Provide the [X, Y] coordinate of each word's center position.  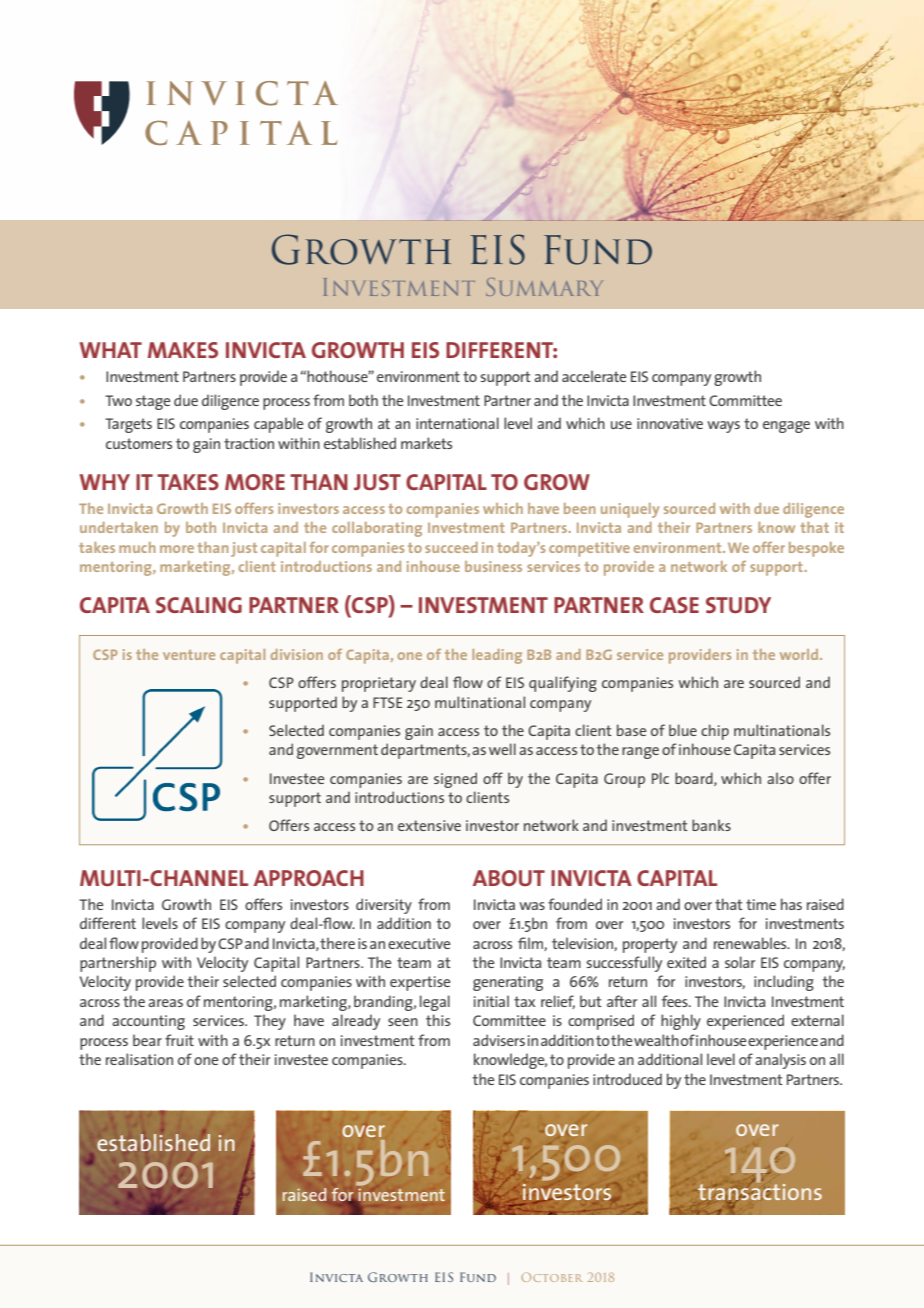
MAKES [183, 350]
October [551, 1277]
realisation [139, 1059]
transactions [760, 1191]
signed [455, 780]
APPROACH [309, 878]
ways [723, 427]
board [695, 779]
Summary [544, 287]
